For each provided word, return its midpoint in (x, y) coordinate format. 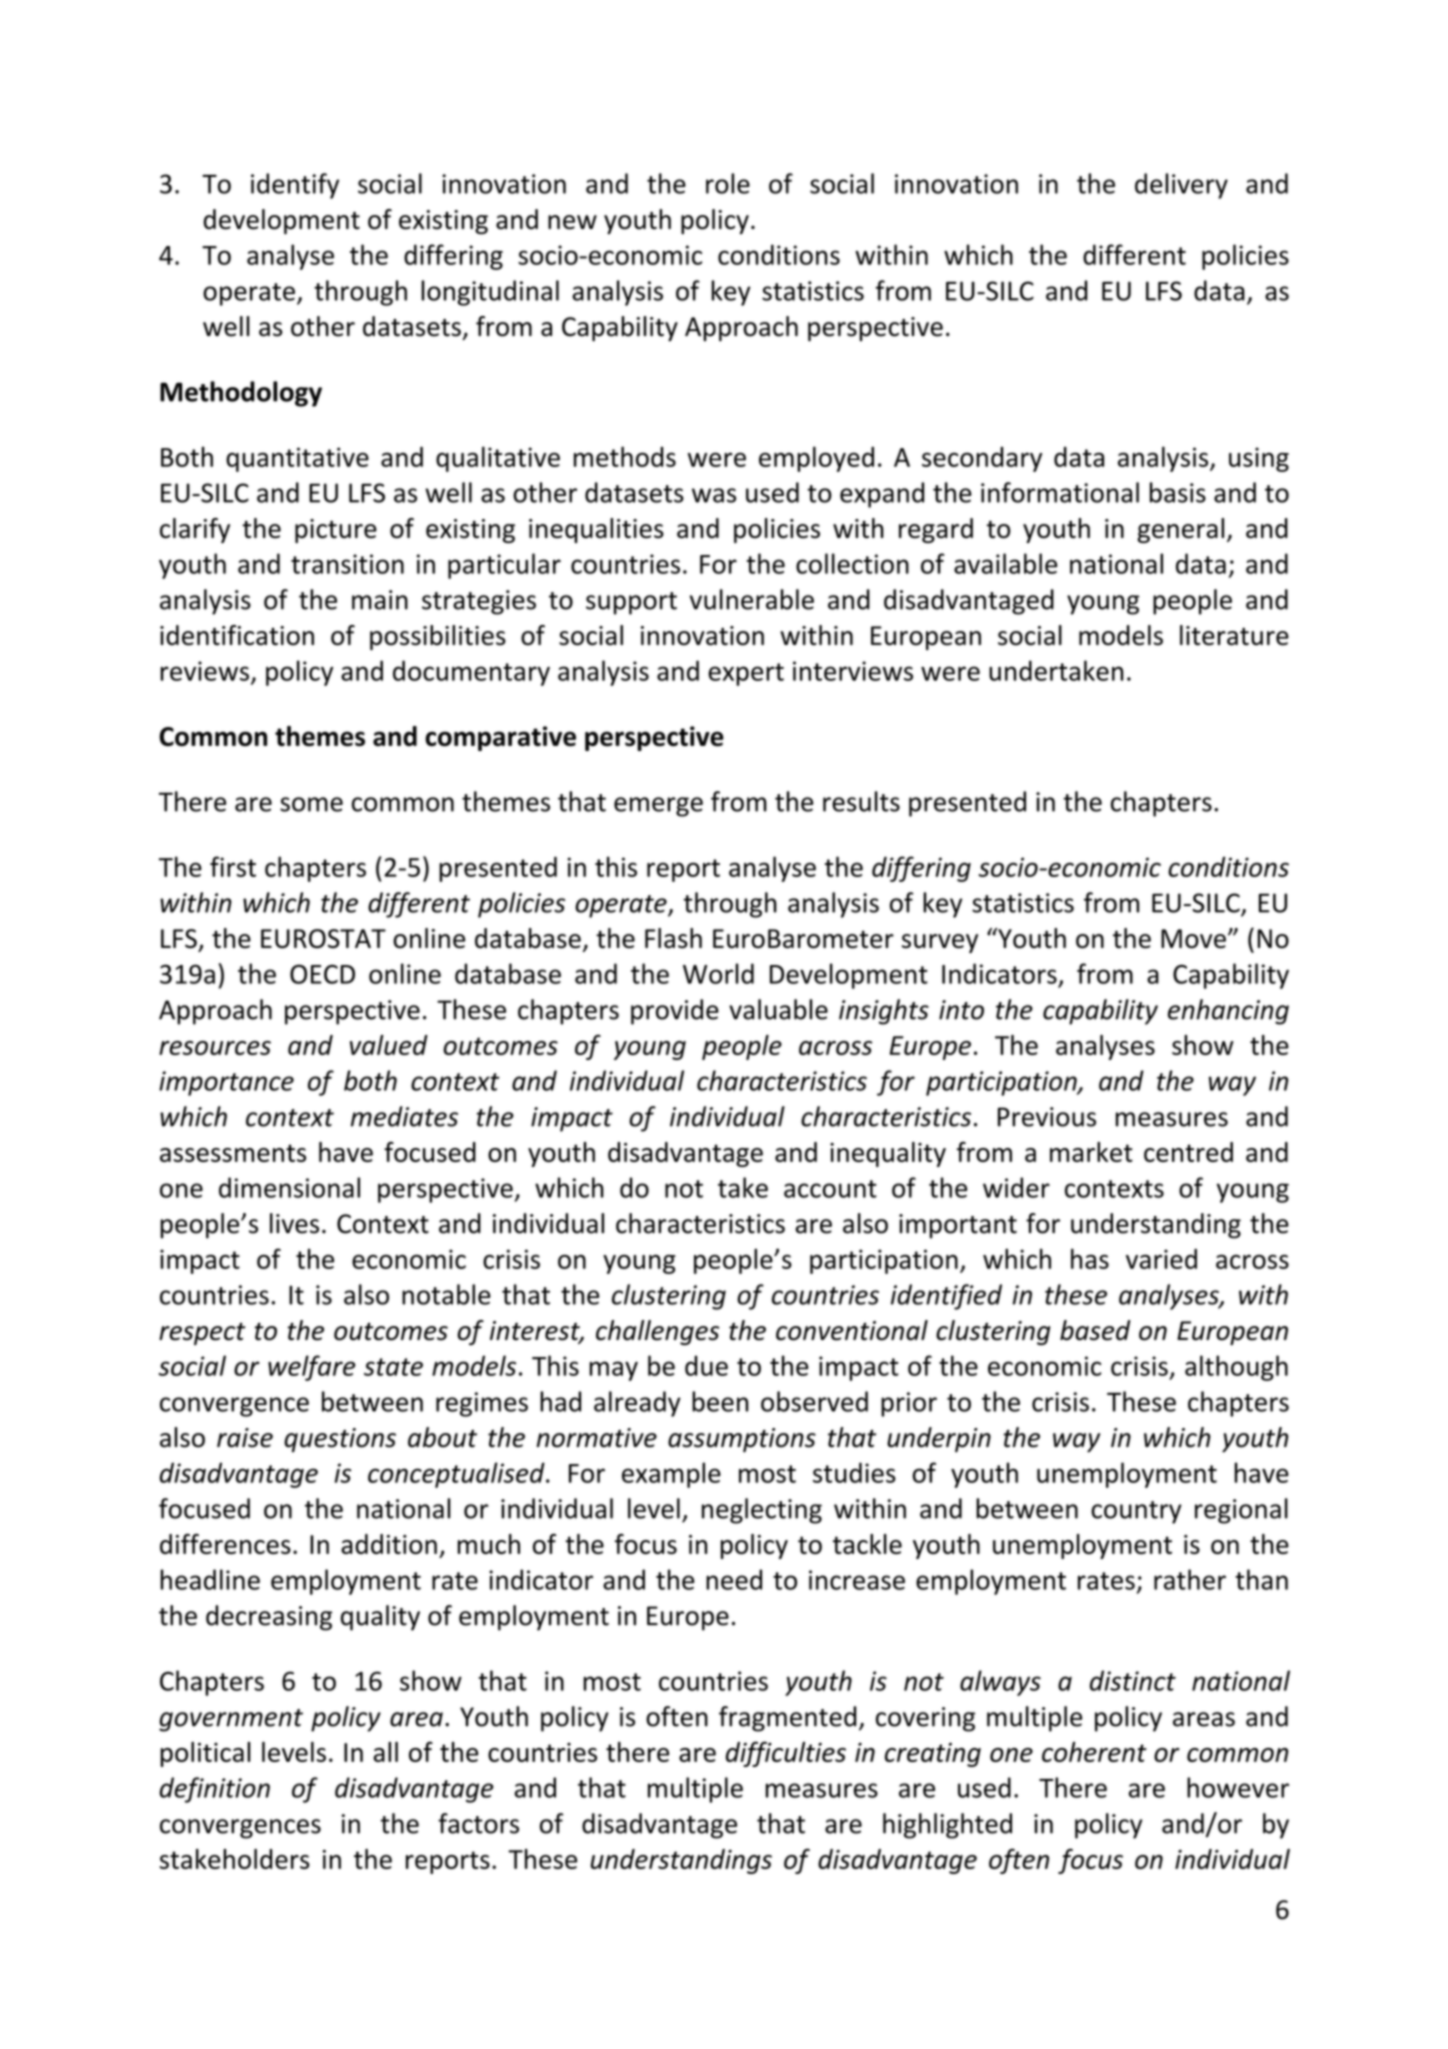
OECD (322, 974)
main (380, 600)
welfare (311, 1368)
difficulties (786, 1754)
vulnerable (752, 599)
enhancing (1228, 1012)
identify (295, 186)
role (728, 183)
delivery (1181, 186)
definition (214, 1790)
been (720, 1401)
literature (1234, 635)
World (718, 973)
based (1095, 1330)
